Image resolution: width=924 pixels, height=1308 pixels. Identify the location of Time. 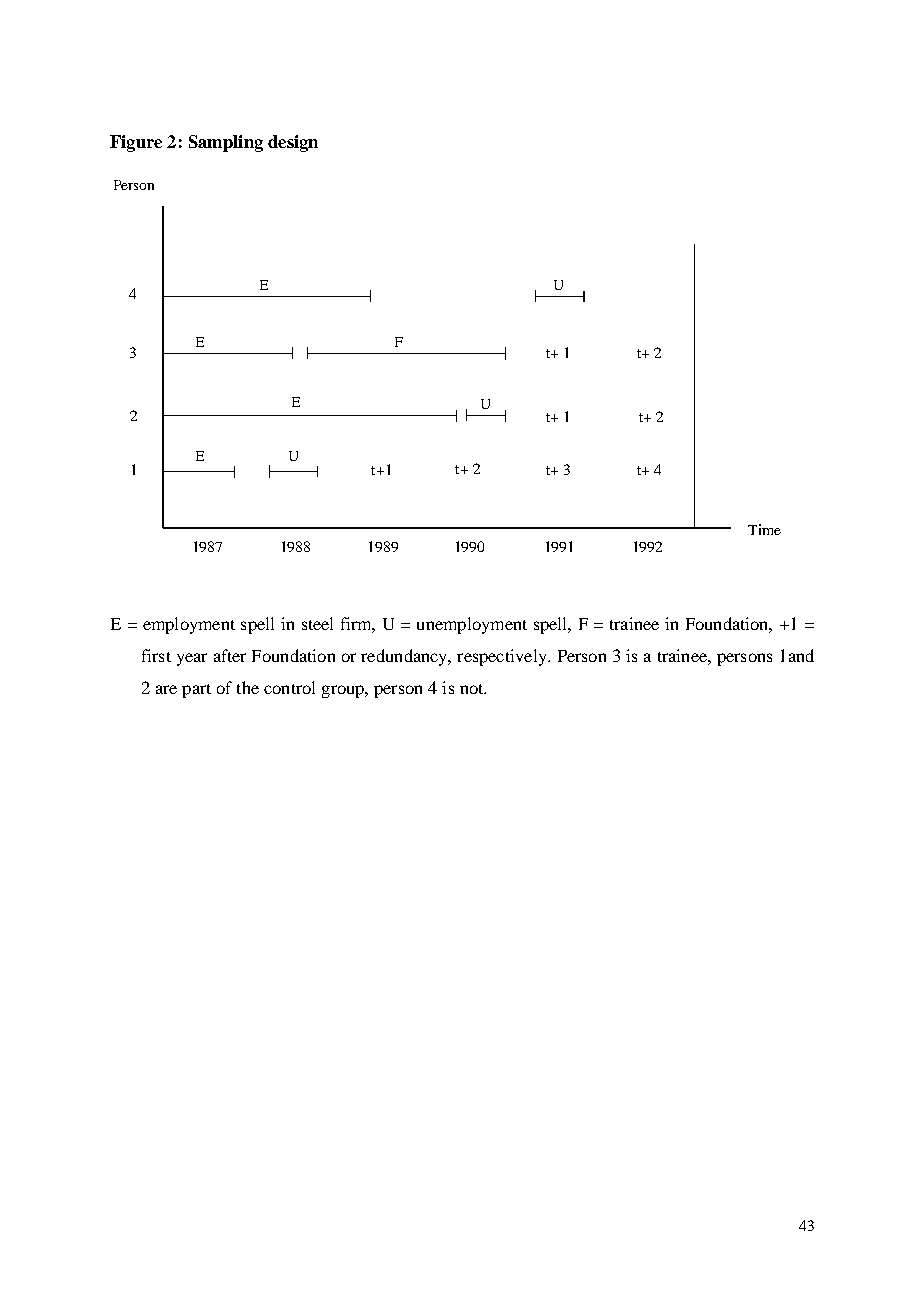
(764, 529).
